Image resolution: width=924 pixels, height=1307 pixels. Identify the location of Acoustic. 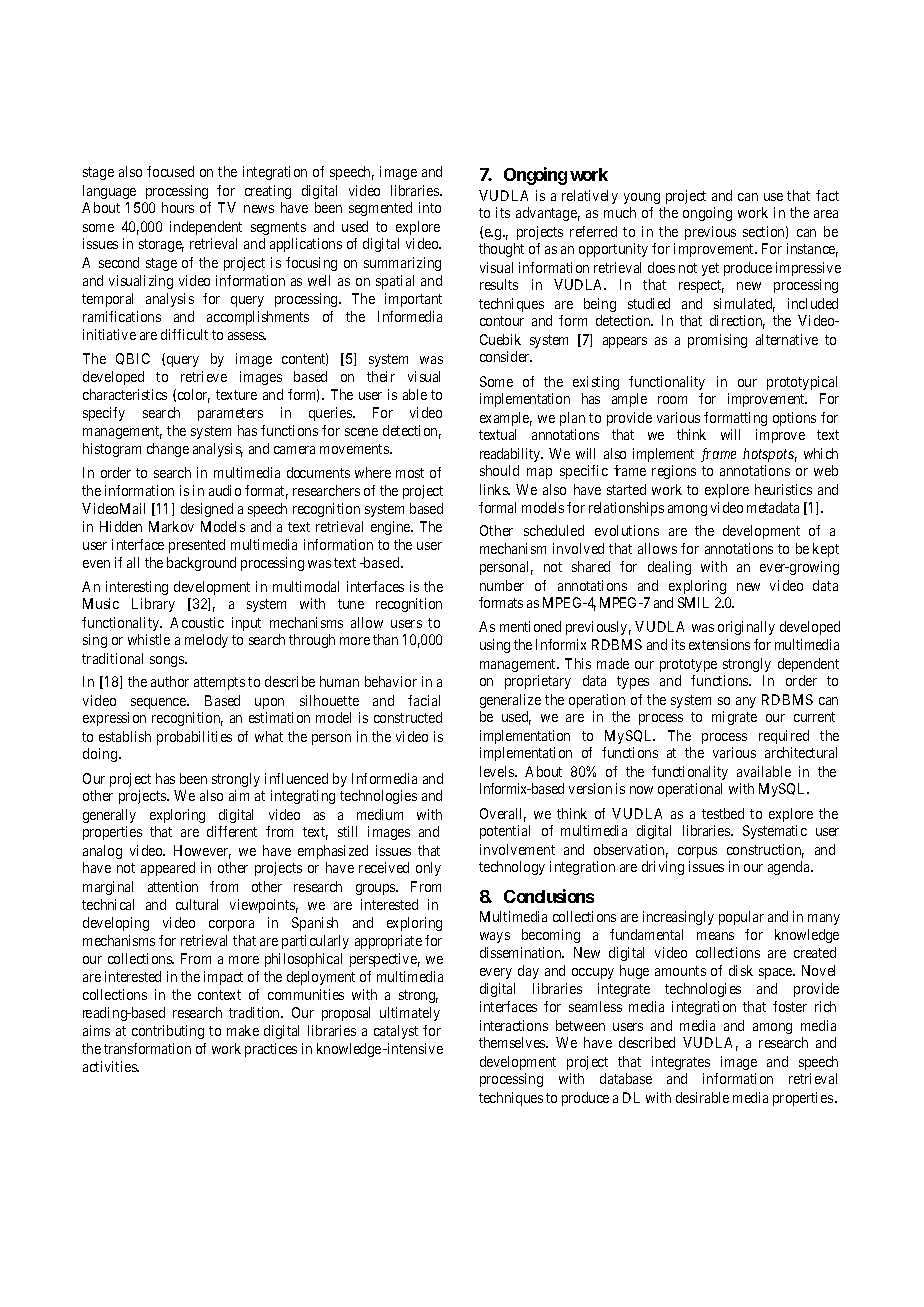
(197, 622).
